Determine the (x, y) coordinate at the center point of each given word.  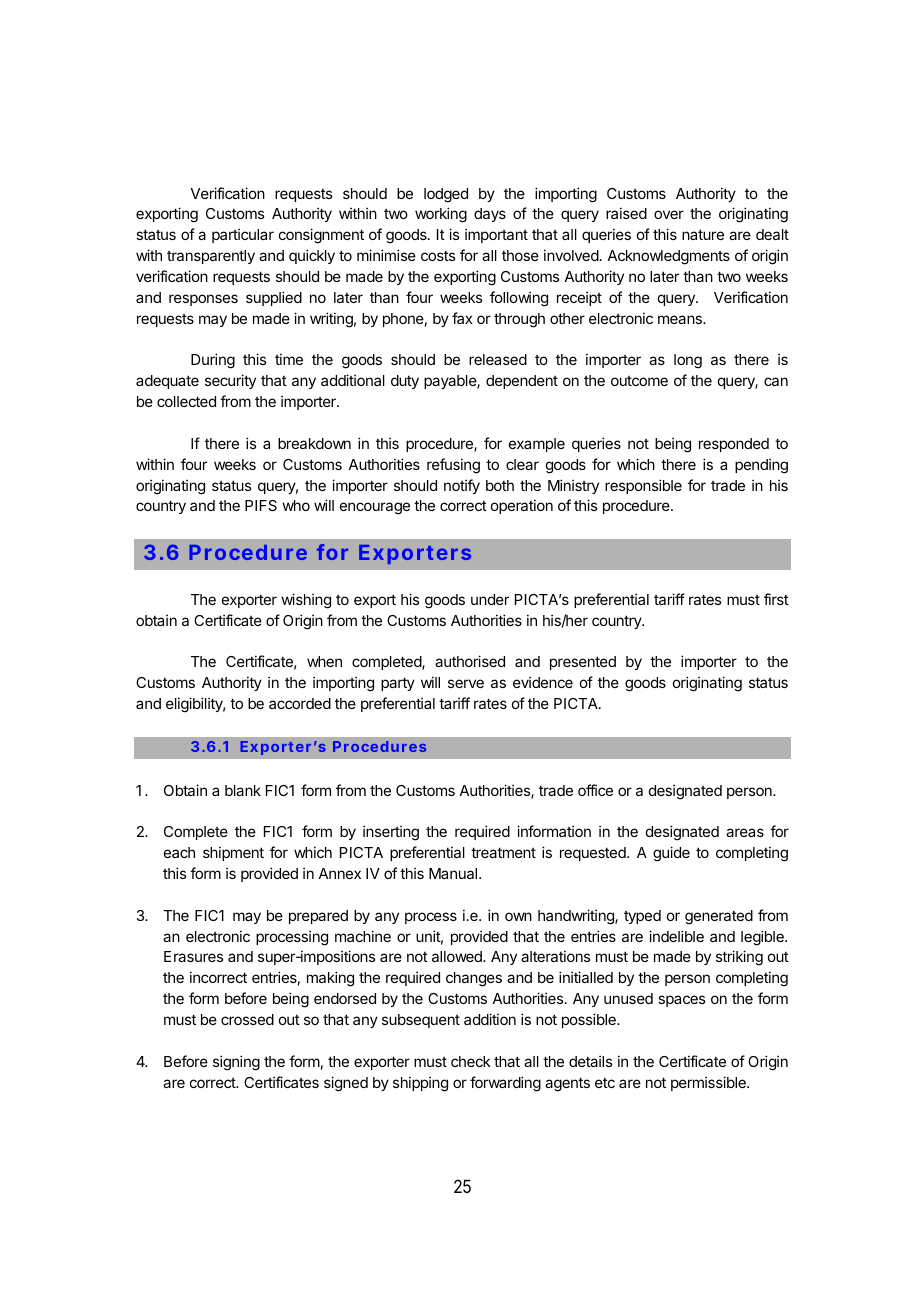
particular (243, 235)
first (776, 599)
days (490, 215)
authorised (470, 661)
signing (236, 1063)
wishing (306, 601)
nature (703, 234)
